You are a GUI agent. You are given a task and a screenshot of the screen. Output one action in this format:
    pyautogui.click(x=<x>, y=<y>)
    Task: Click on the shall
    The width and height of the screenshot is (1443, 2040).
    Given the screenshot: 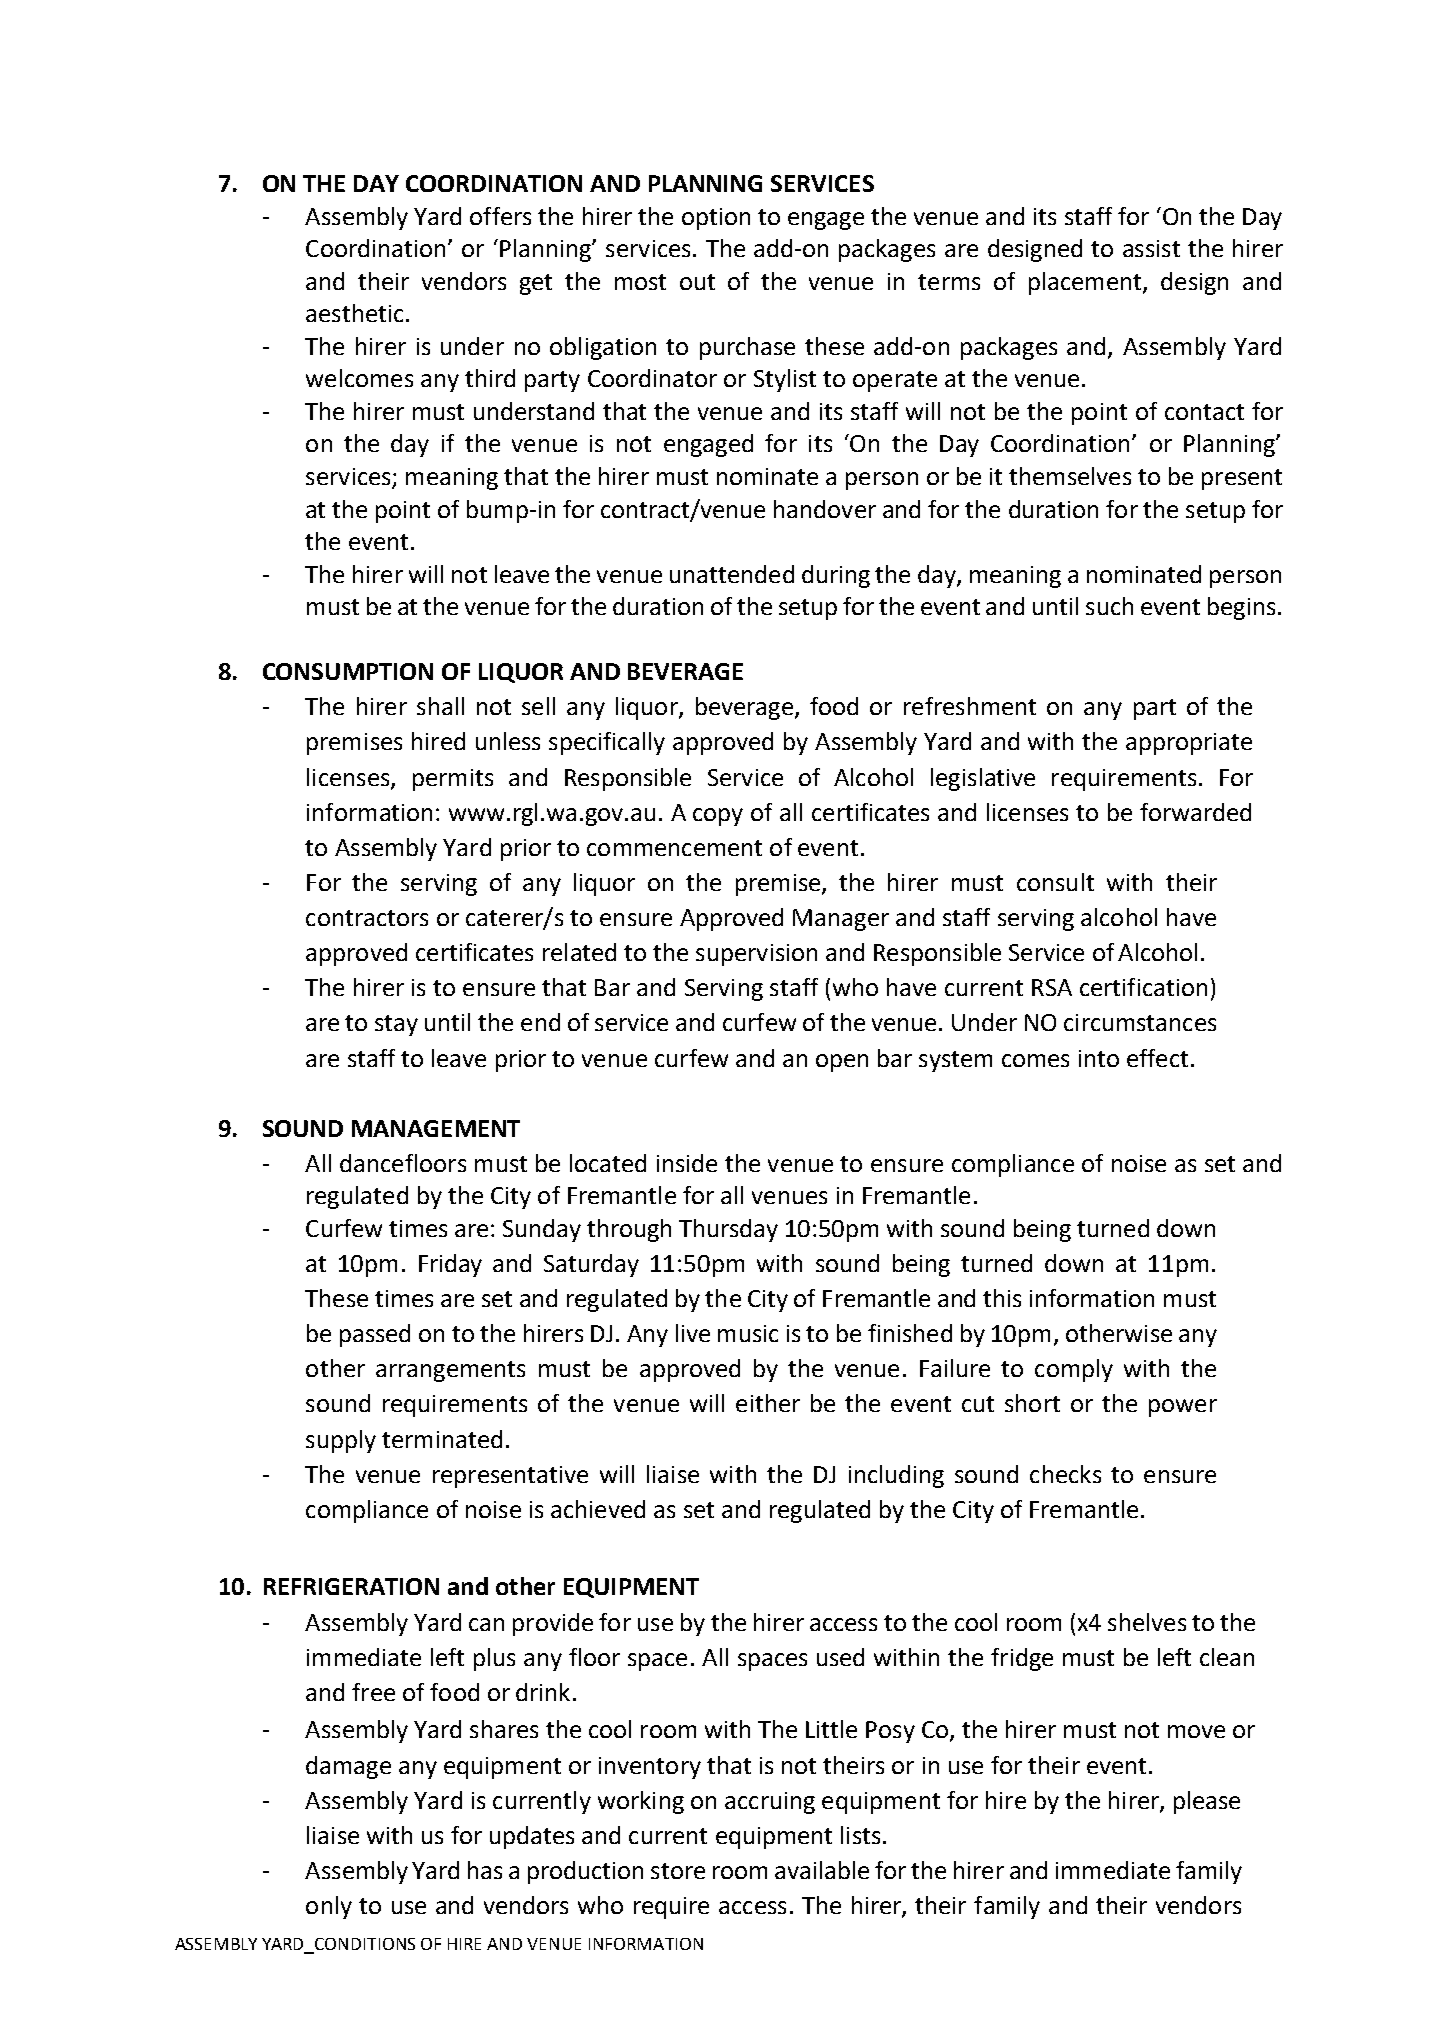 What is the action you would take?
    pyautogui.click(x=440, y=706)
